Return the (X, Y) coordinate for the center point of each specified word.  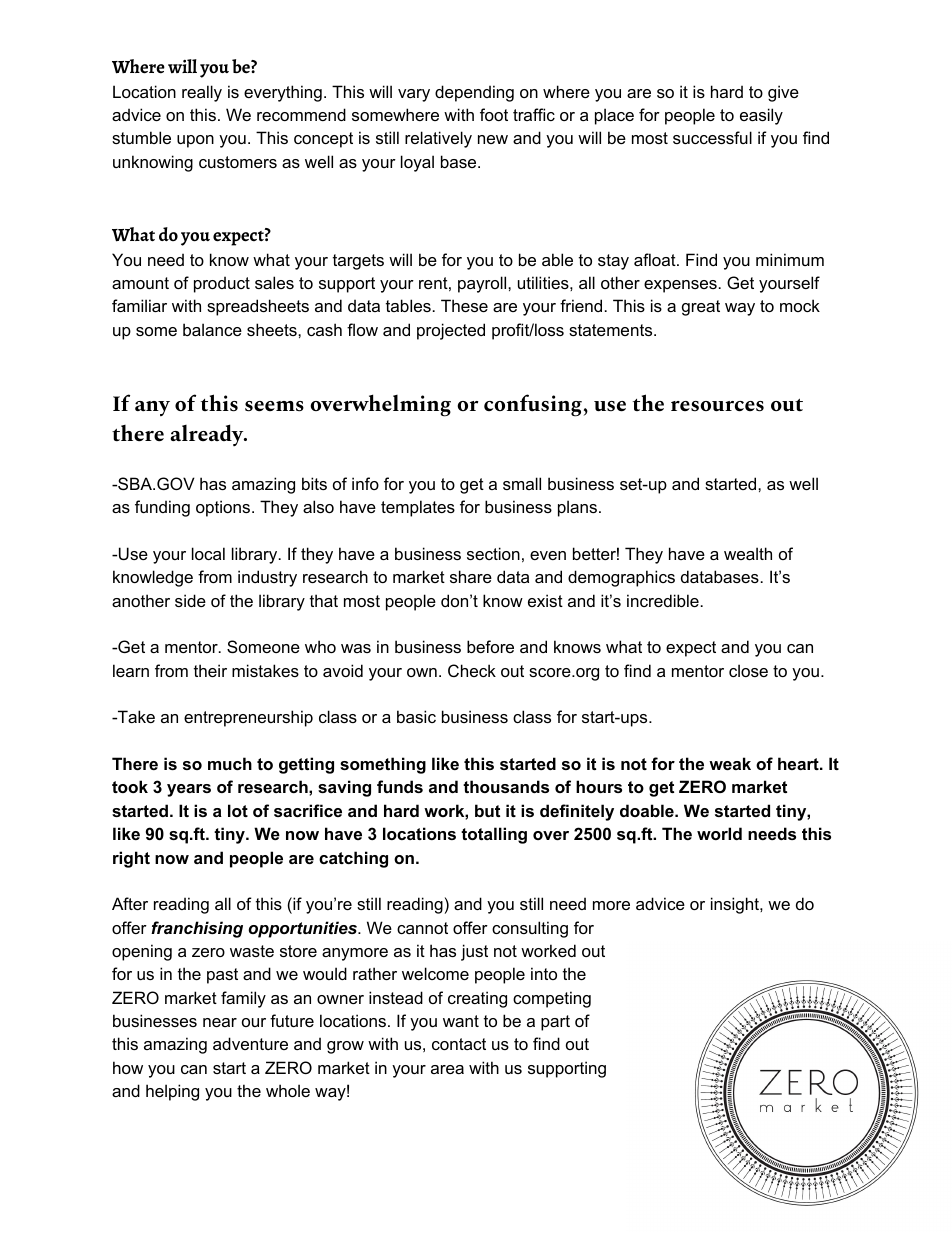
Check (472, 670)
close (748, 670)
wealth (748, 553)
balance (212, 329)
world (719, 833)
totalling (494, 835)
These (464, 305)
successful (712, 137)
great (701, 308)
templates (418, 508)
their (210, 670)
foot (494, 114)
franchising (197, 929)
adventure (250, 1043)
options (224, 508)
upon (195, 141)
